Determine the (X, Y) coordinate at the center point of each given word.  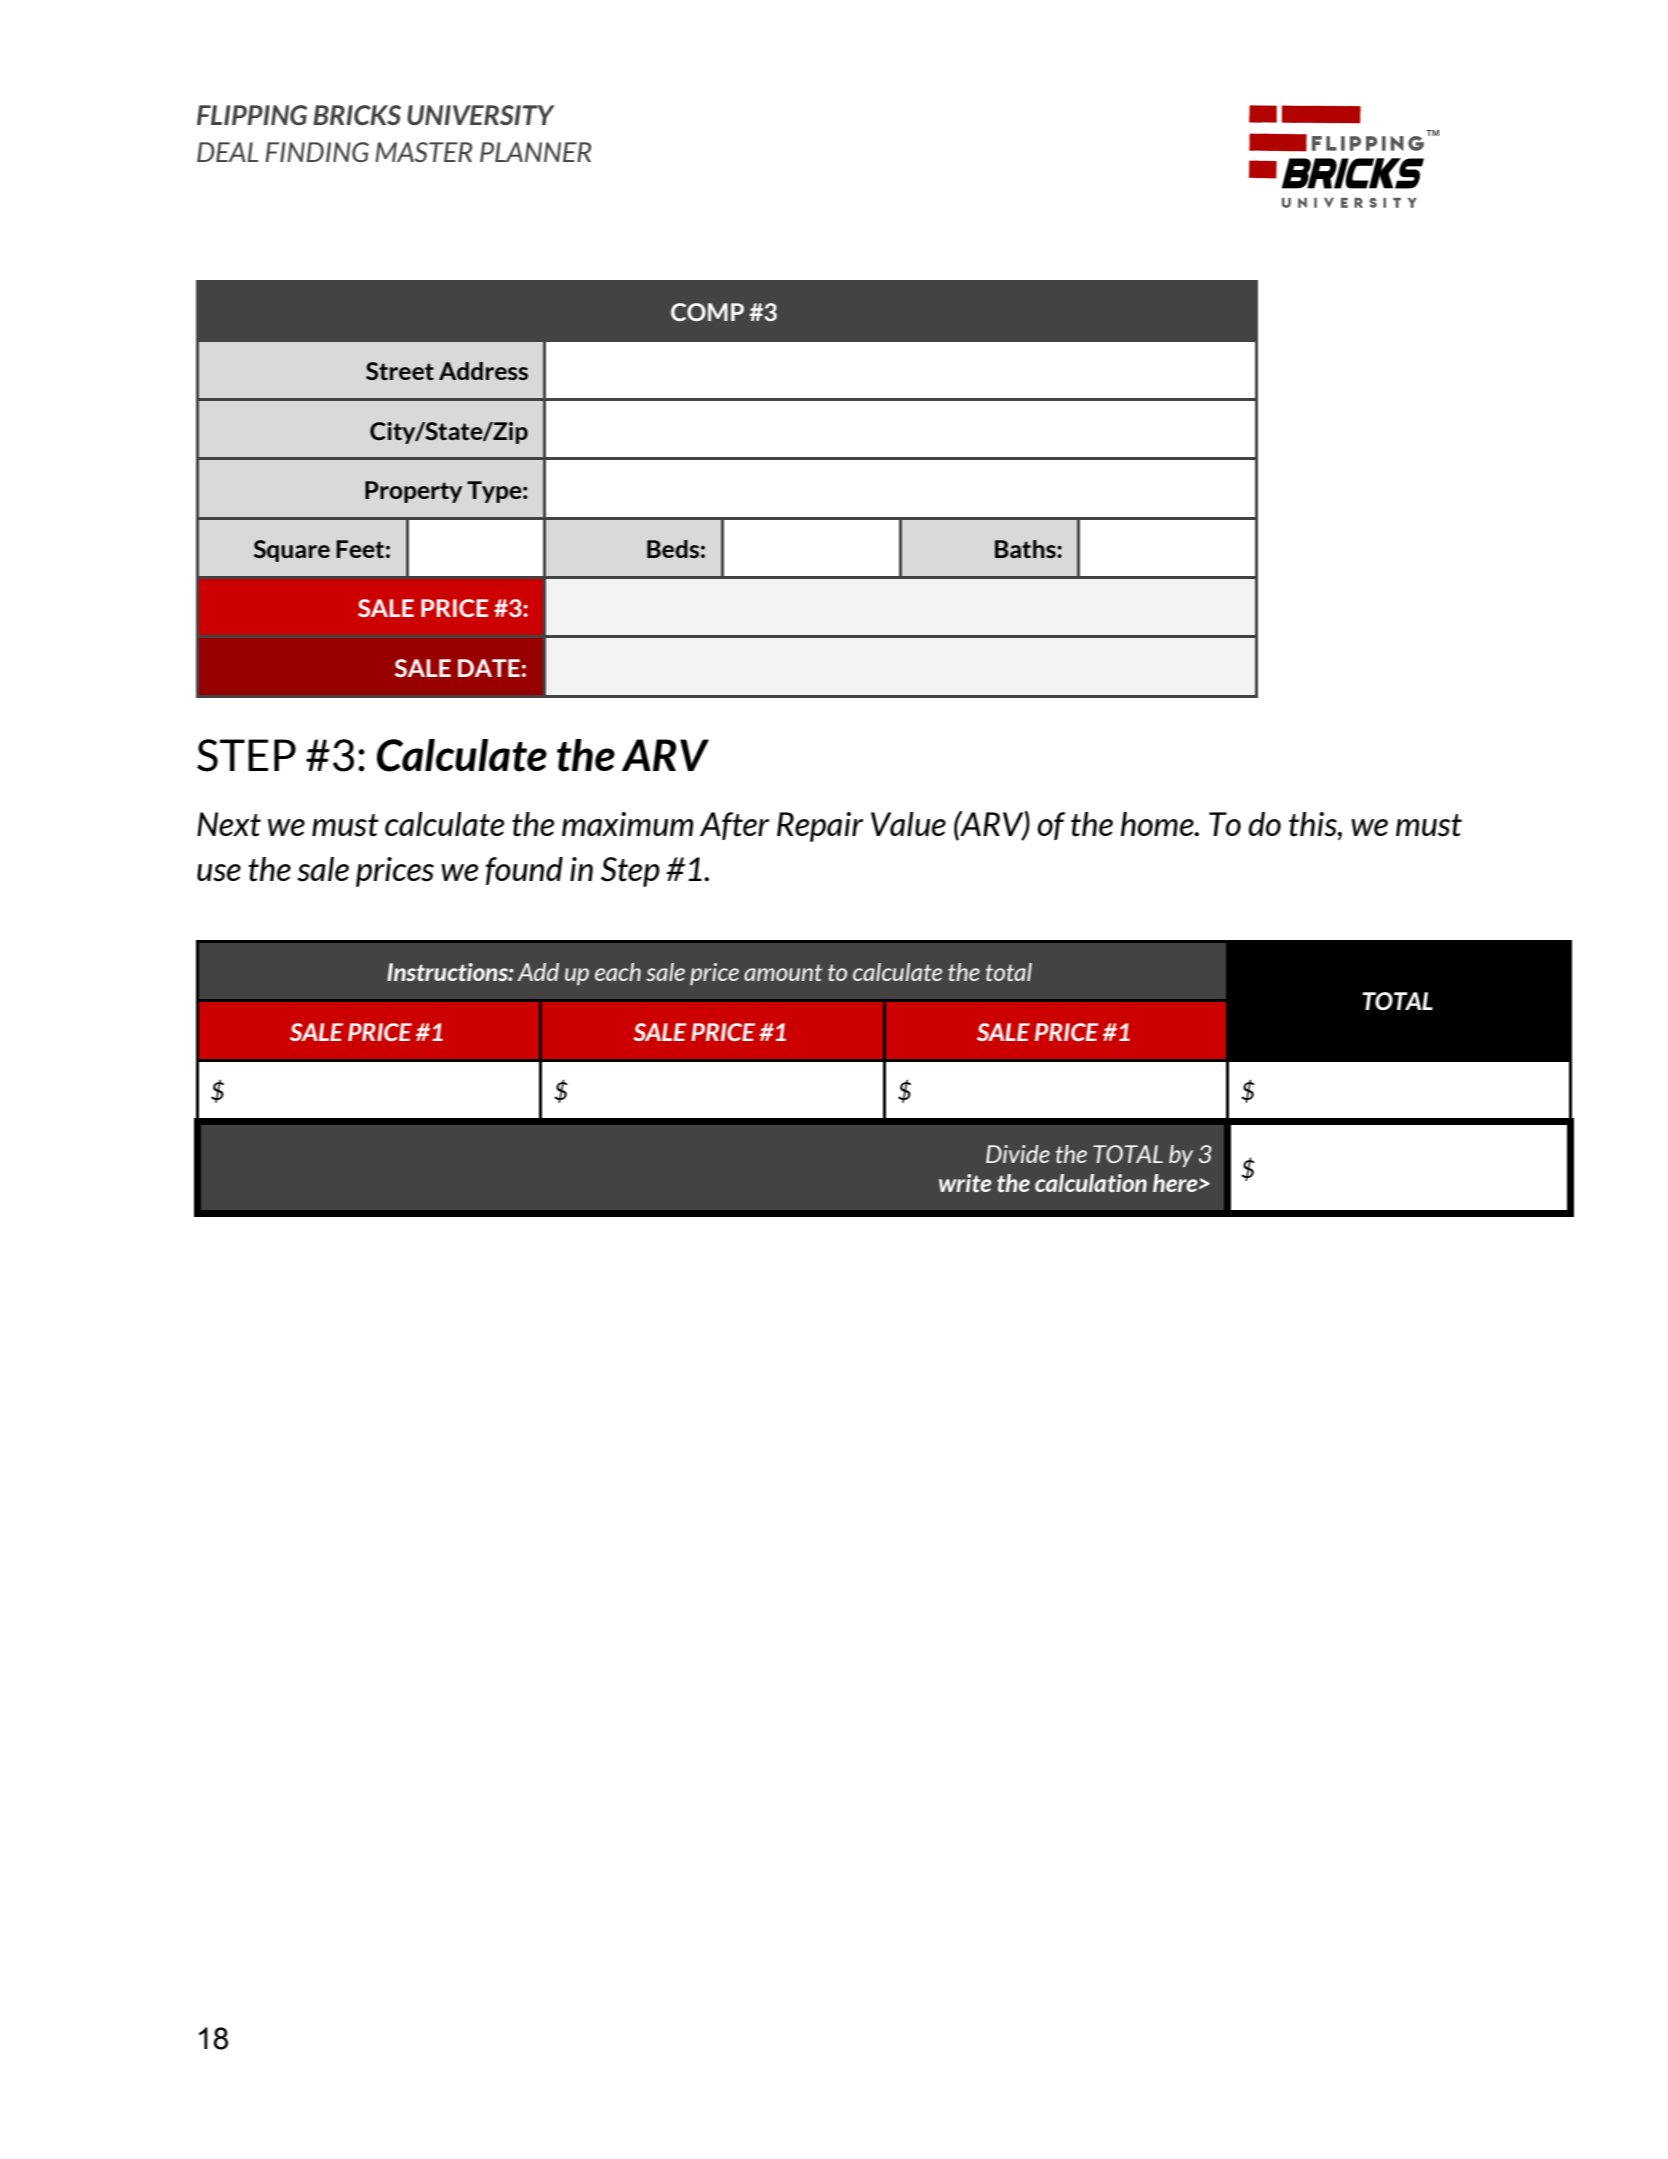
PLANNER (535, 152)
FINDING (317, 152)
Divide (1018, 1154)
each (618, 972)
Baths (1026, 549)
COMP (707, 312)
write (965, 1183)
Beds (673, 549)
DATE (489, 668)
